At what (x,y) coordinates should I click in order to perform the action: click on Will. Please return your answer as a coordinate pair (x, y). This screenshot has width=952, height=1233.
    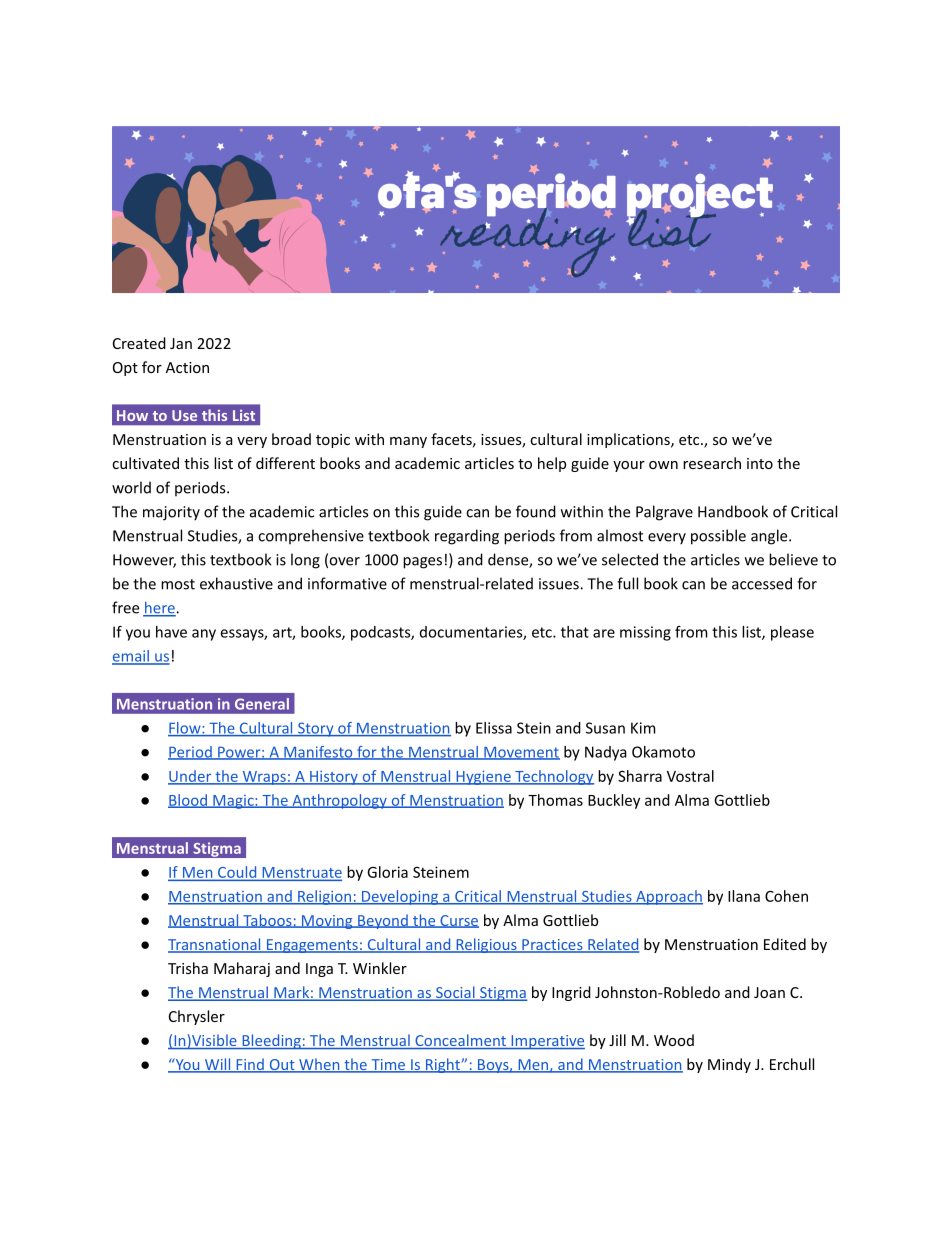
    Looking at the image, I should click on (217, 1065).
